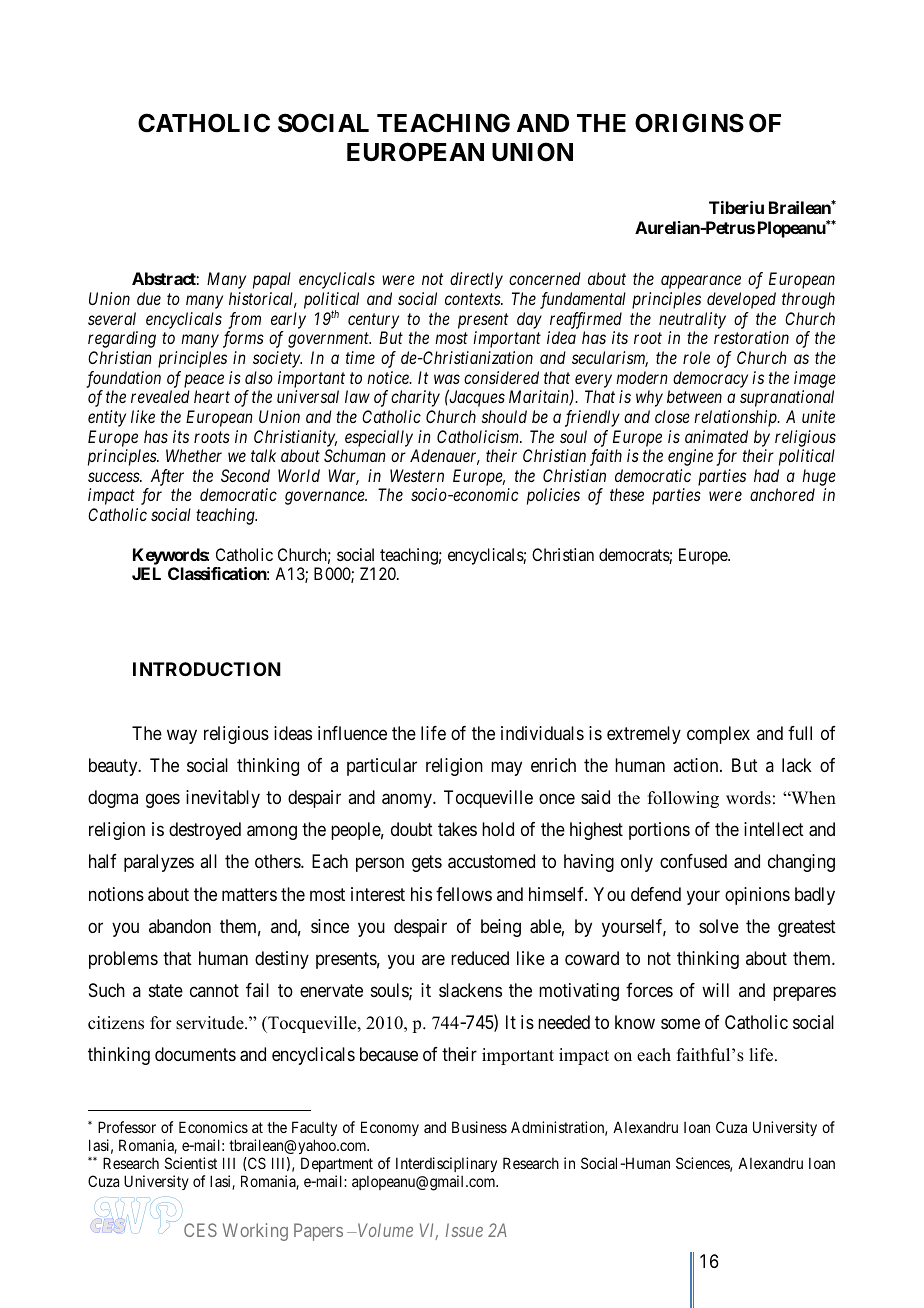  I want to click on Issue, so click(464, 1230).
